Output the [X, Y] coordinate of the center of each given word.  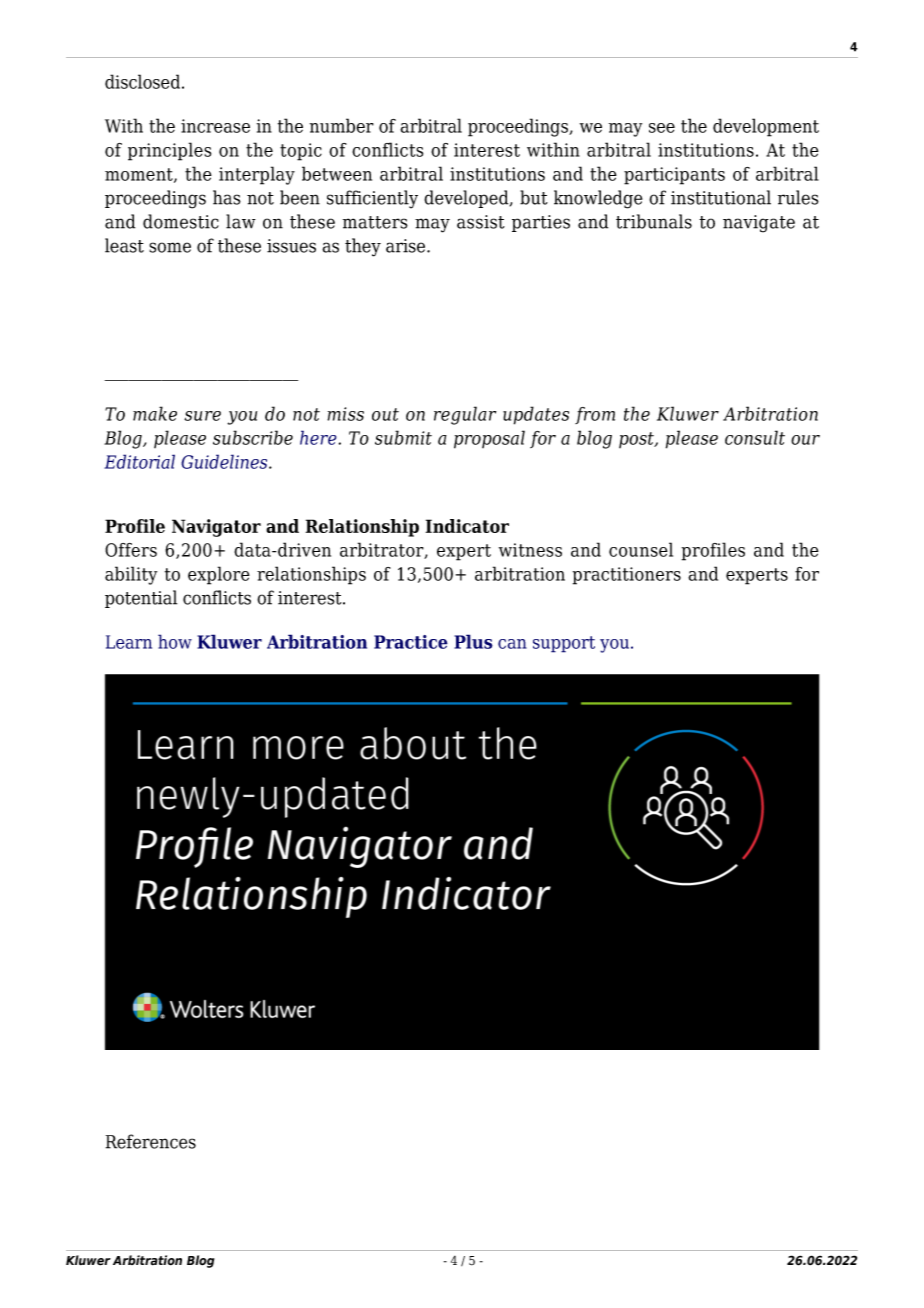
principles [169, 151]
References [151, 1141]
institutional [721, 197]
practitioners [627, 576]
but [534, 197]
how [175, 641]
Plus [473, 641]
